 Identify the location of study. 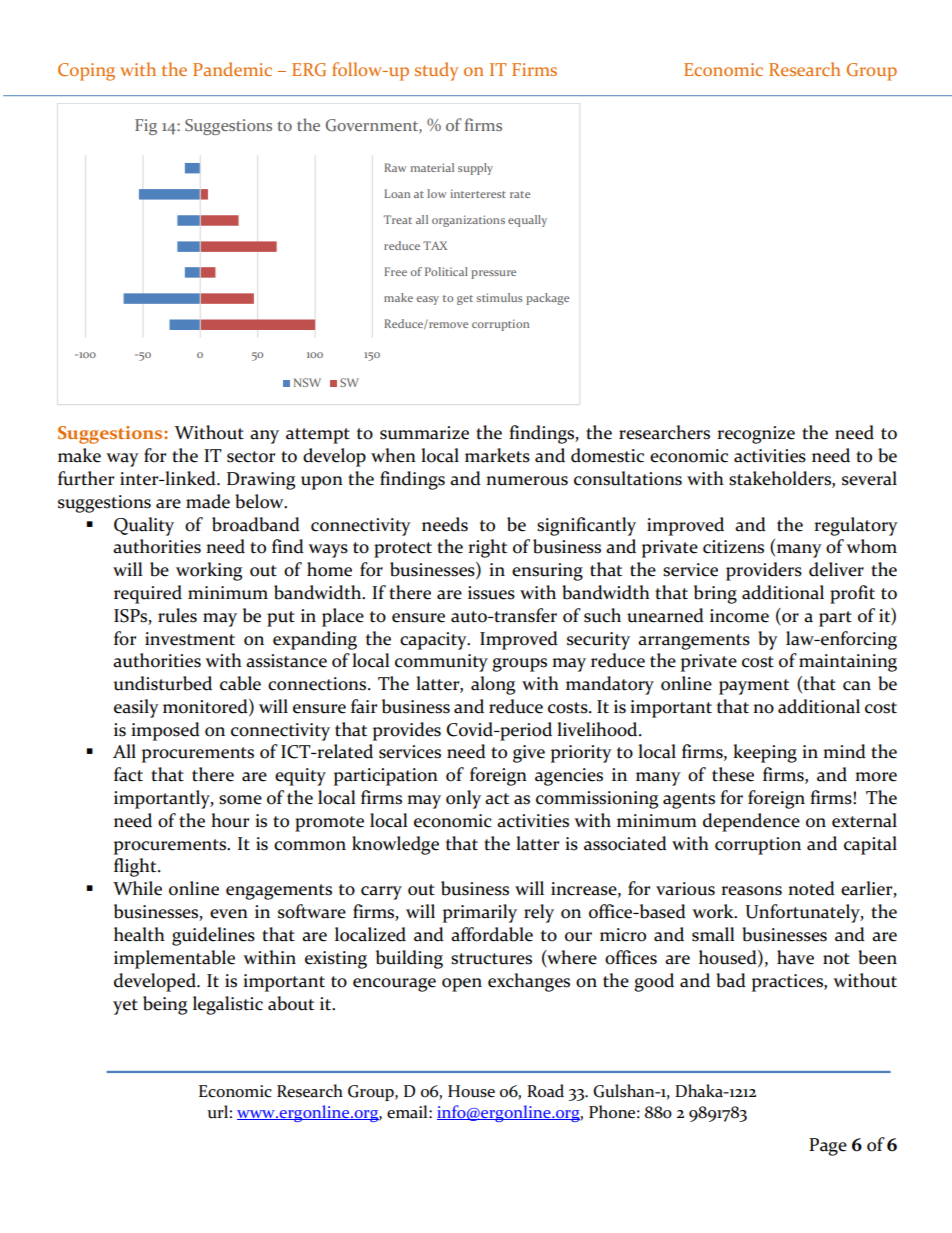
(436, 71).
